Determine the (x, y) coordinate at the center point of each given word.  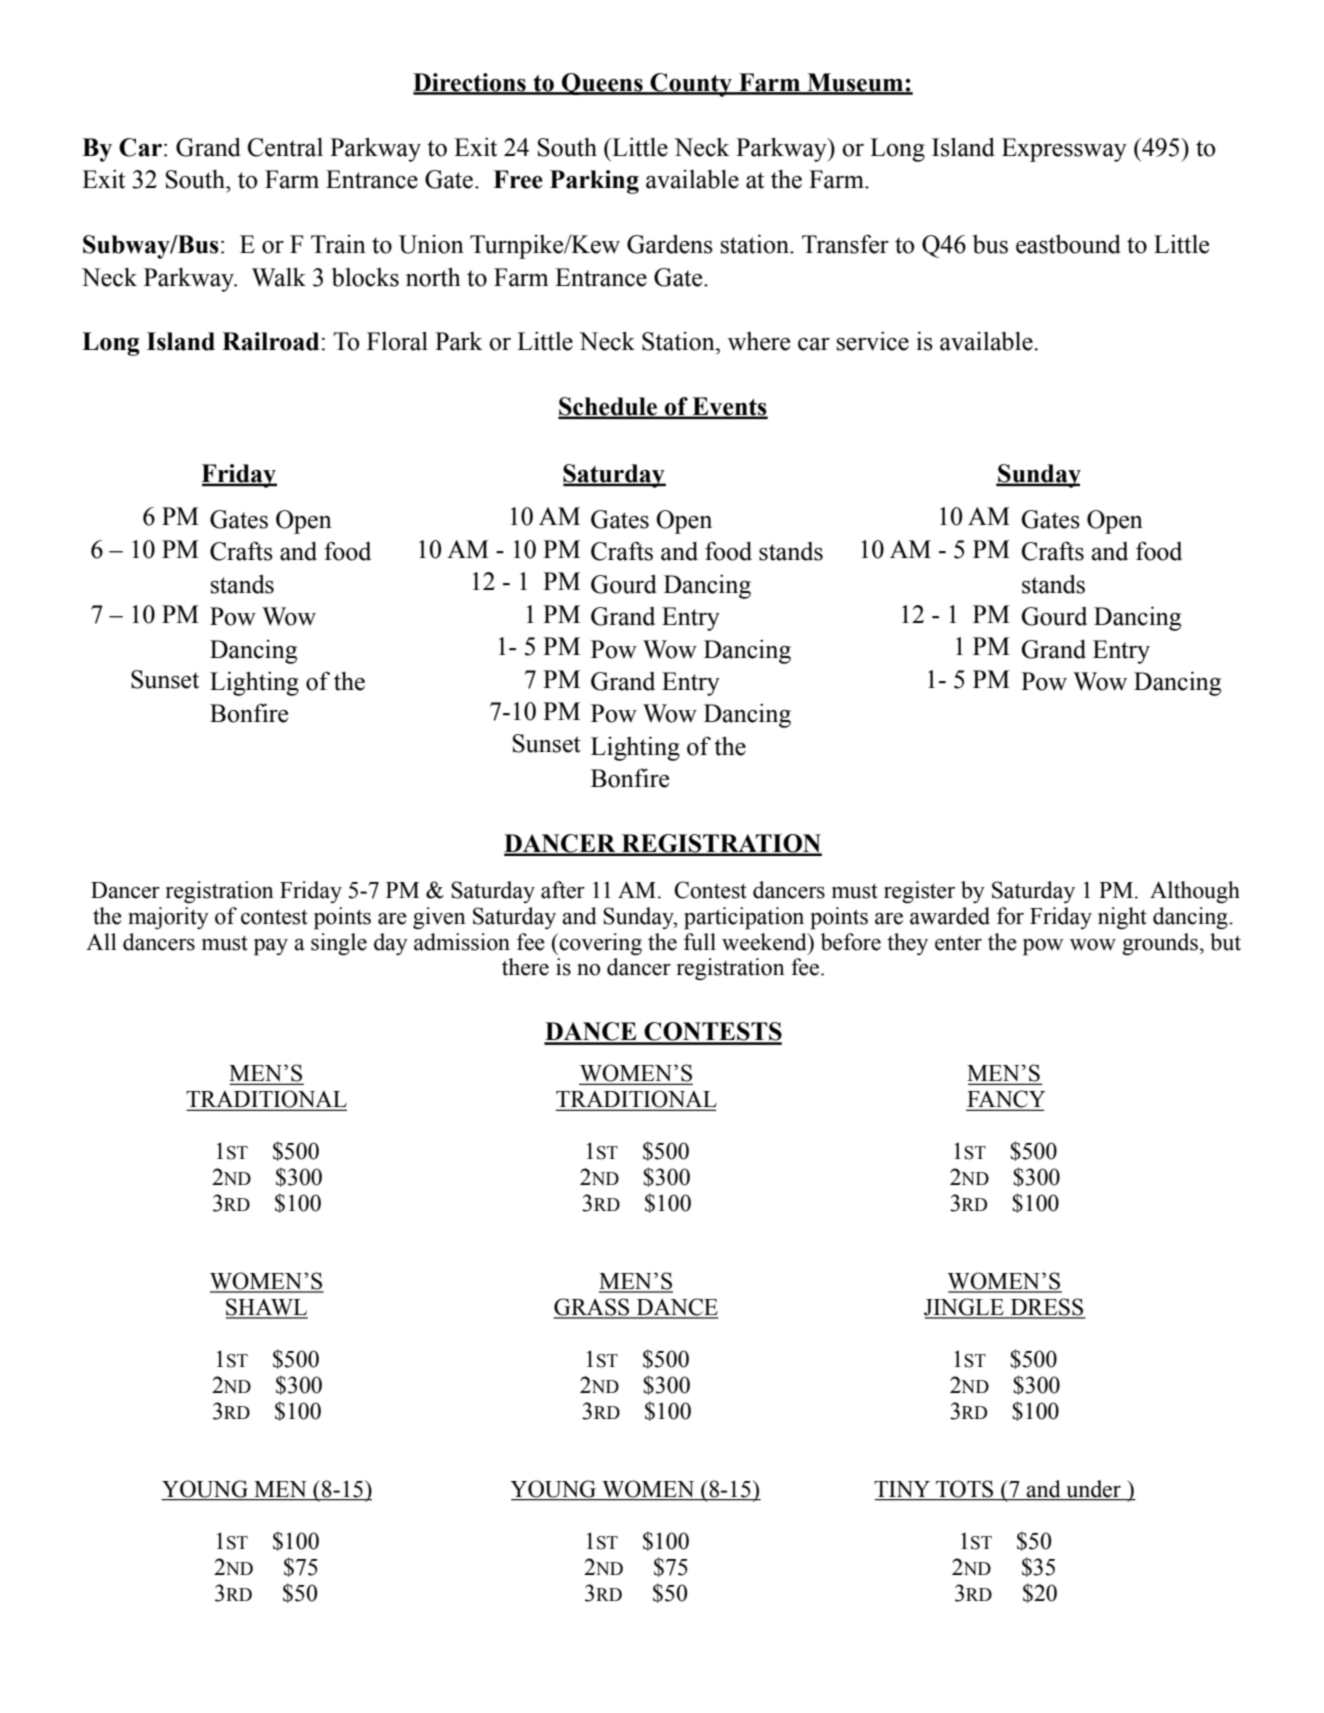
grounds (1160, 944)
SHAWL (267, 1308)
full (700, 942)
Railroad (270, 341)
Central (285, 147)
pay (271, 947)
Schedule (609, 407)
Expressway (1064, 150)
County (691, 85)
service (873, 341)
